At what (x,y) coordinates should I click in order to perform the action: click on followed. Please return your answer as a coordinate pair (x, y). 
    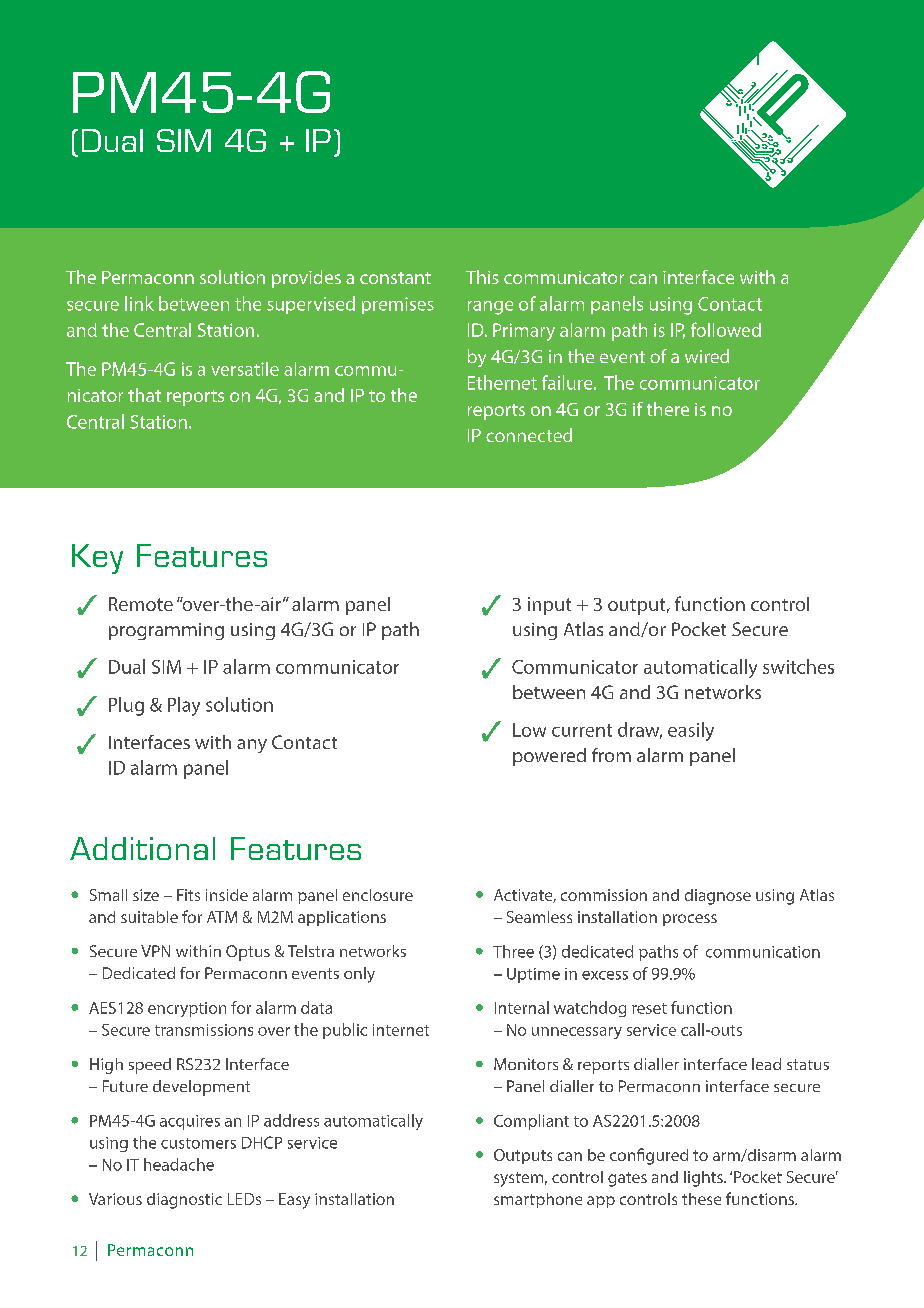
    Looking at the image, I should click on (726, 329).
